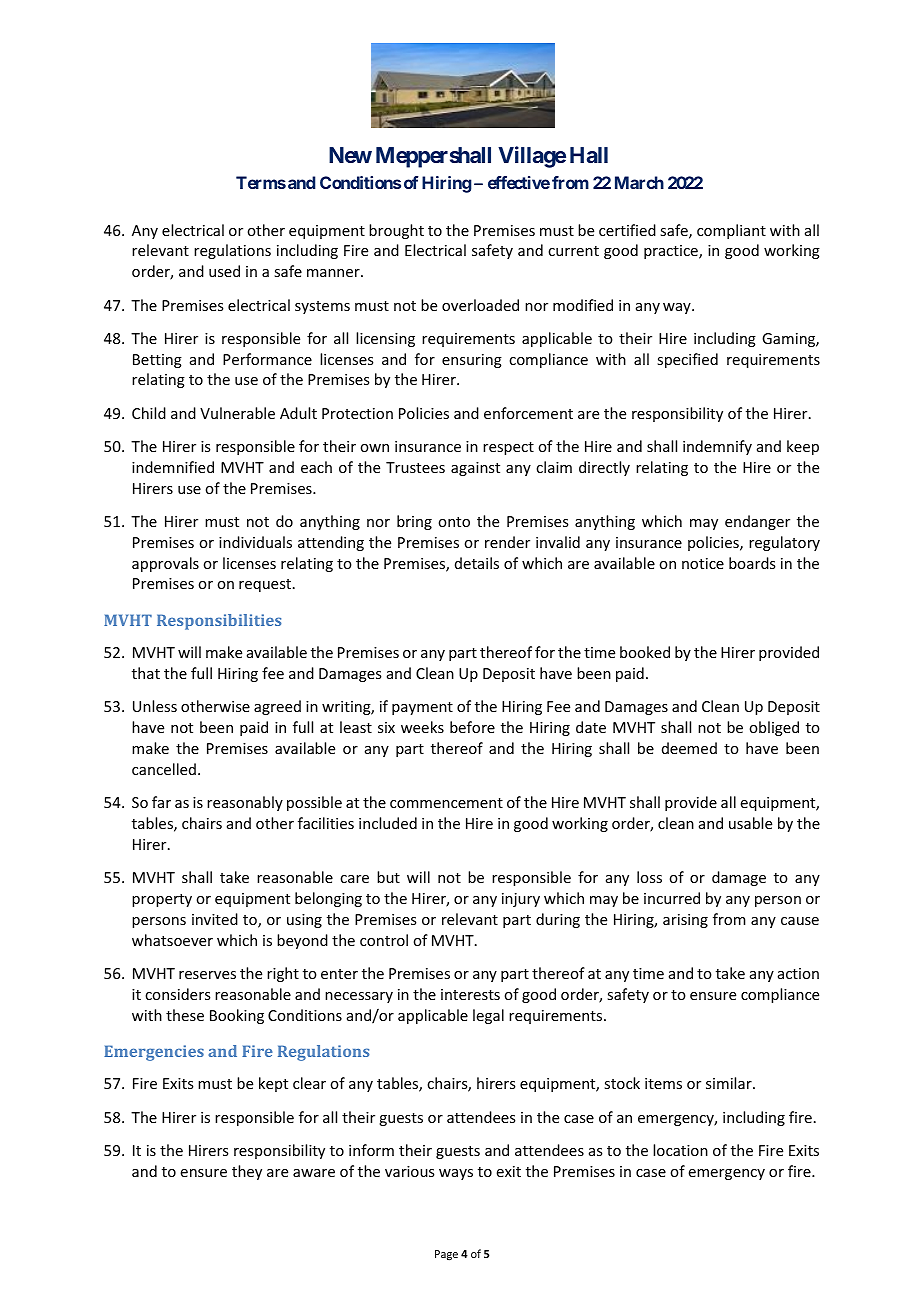 The image size is (924, 1307). Describe the element at coordinates (731, 231) in the document. I see `compliant` at that location.
